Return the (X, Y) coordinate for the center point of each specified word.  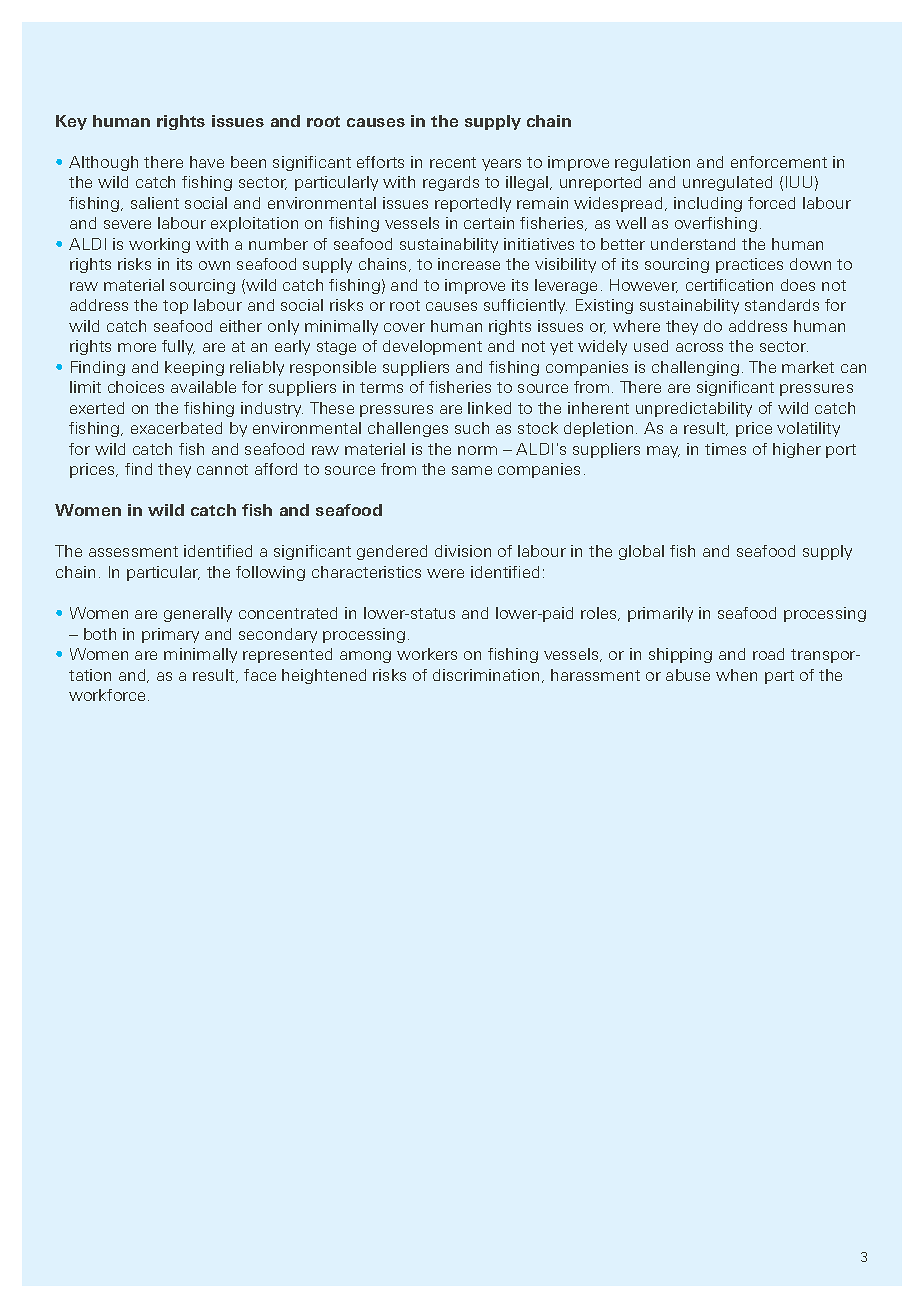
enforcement (779, 162)
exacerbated (176, 428)
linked (489, 408)
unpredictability (694, 409)
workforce (107, 695)
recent (453, 162)
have (207, 162)
